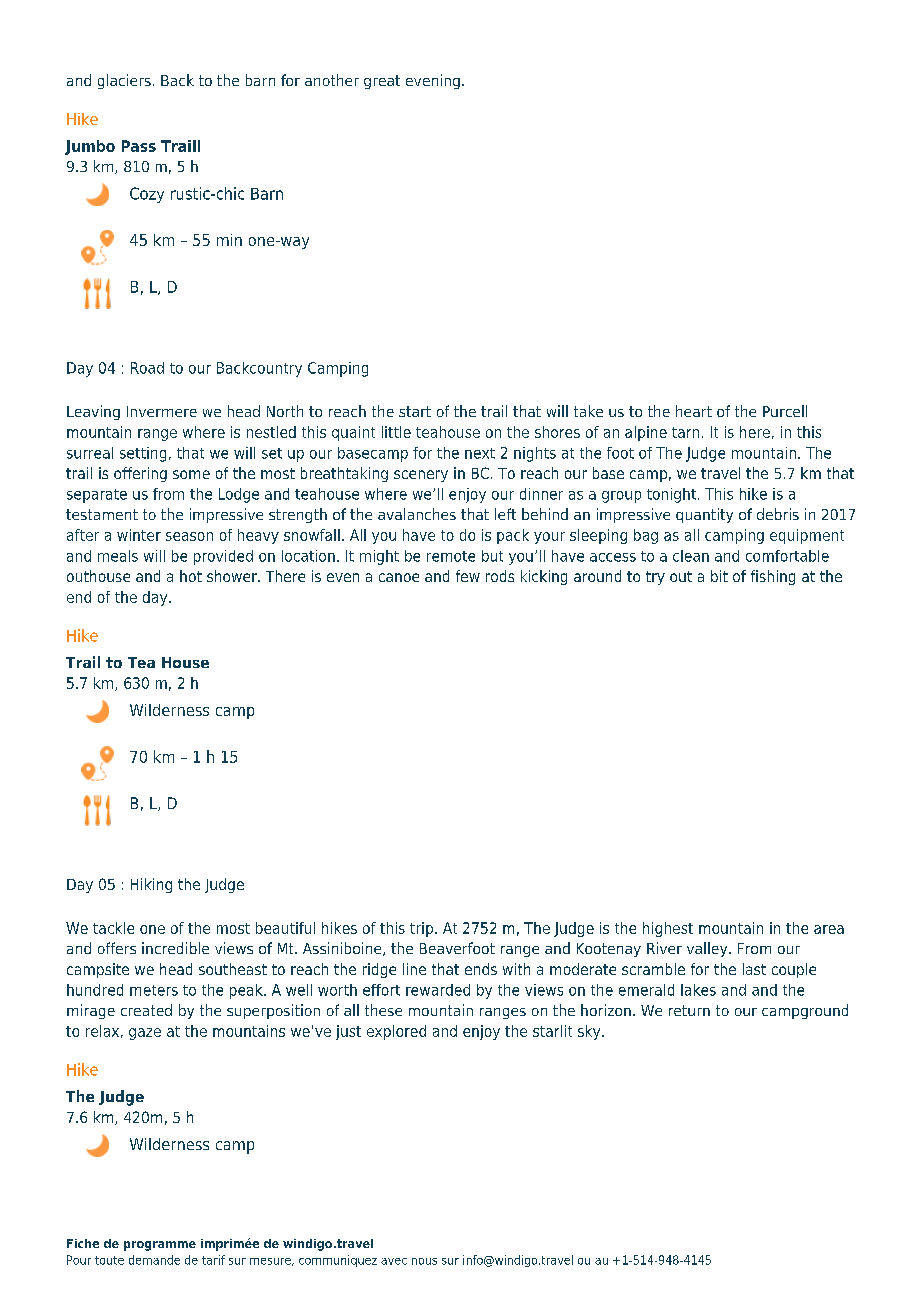 The width and height of the document is (924, 1308). What do you see at coordinates (382, 82) in the document?
I see `great` at bounding box center [382, 82].
